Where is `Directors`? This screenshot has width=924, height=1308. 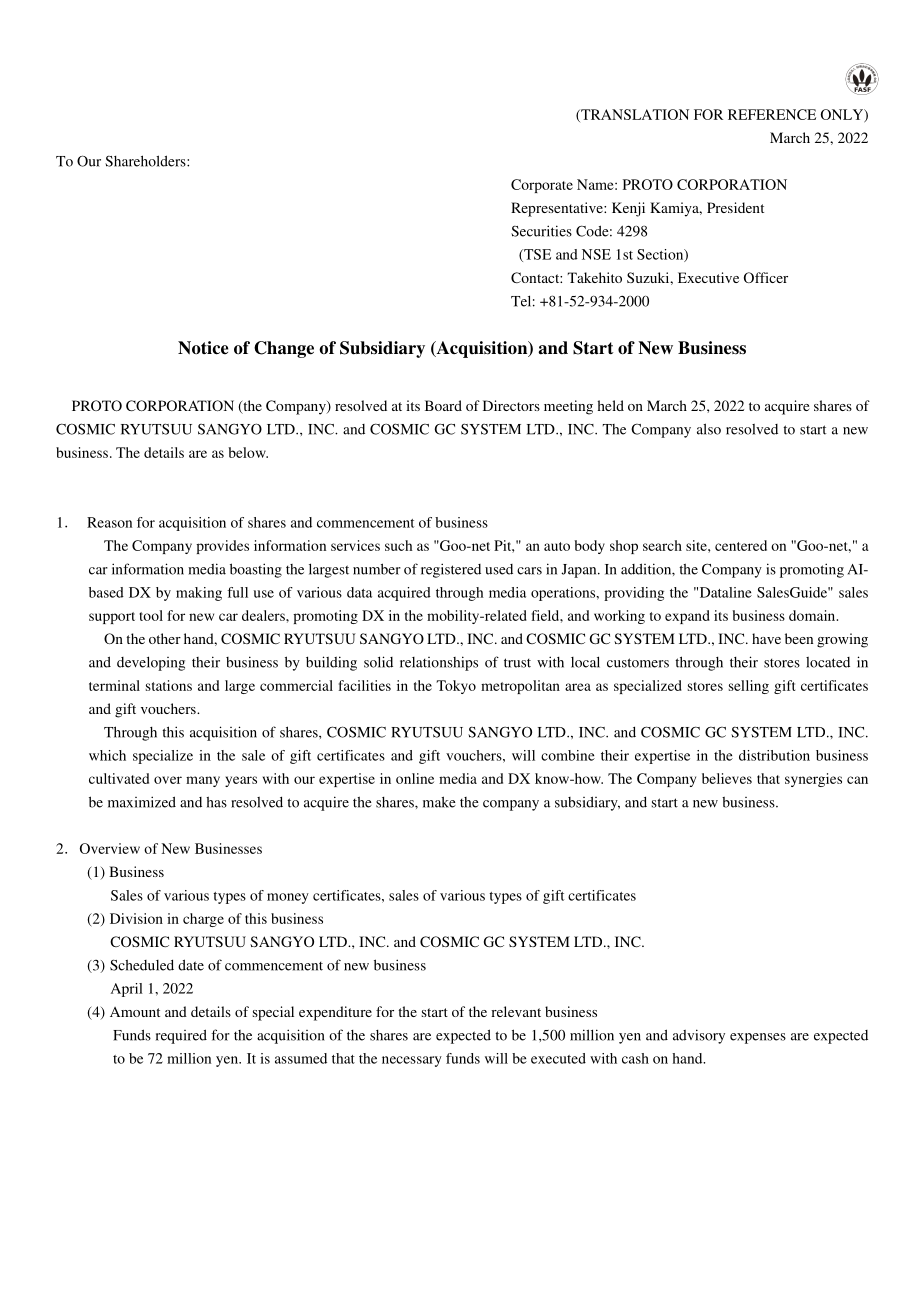 Directors is located at coordinates (511, 405).
